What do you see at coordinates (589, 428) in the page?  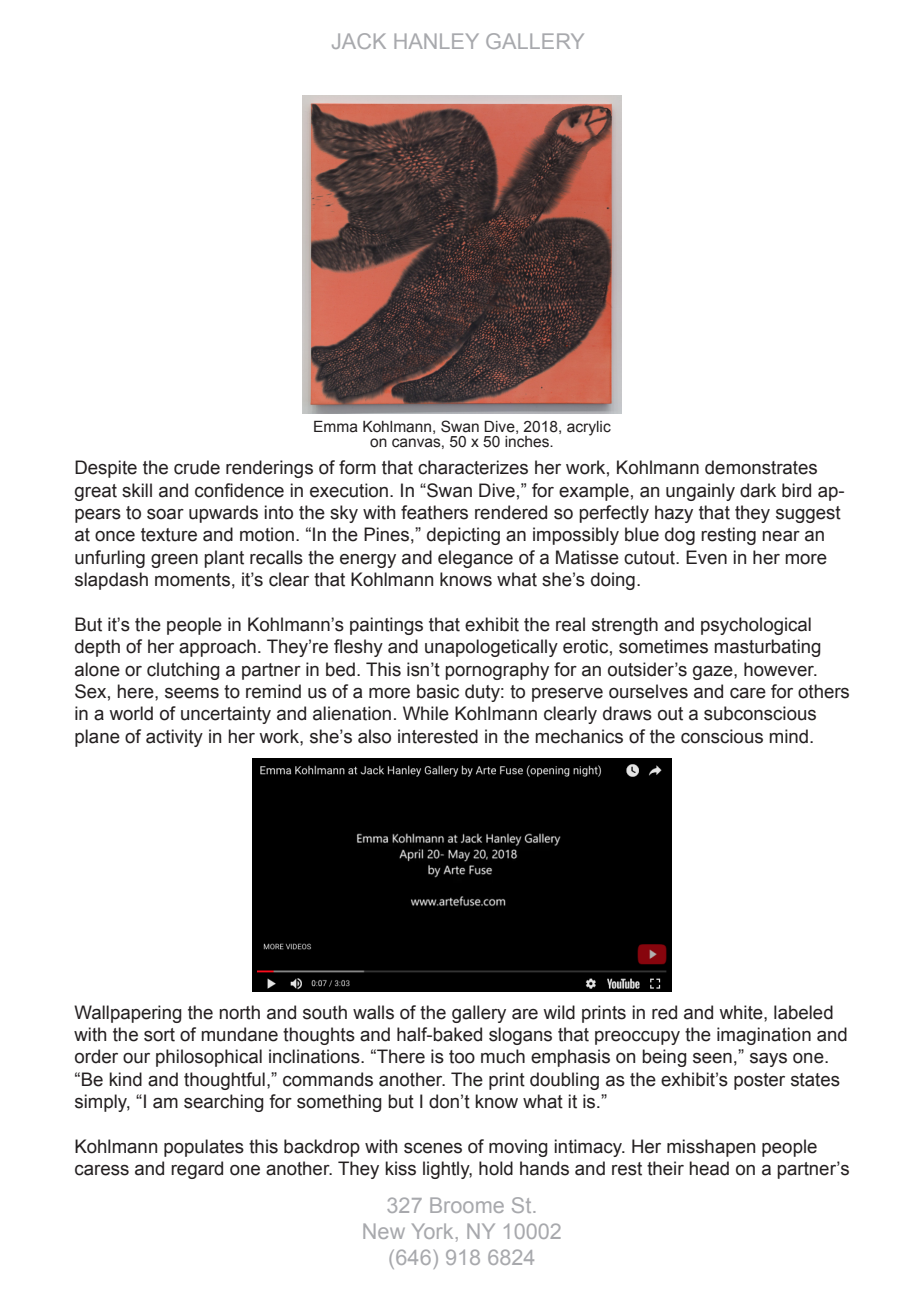 I see `acrylic` at bounding box center [589, 428].
